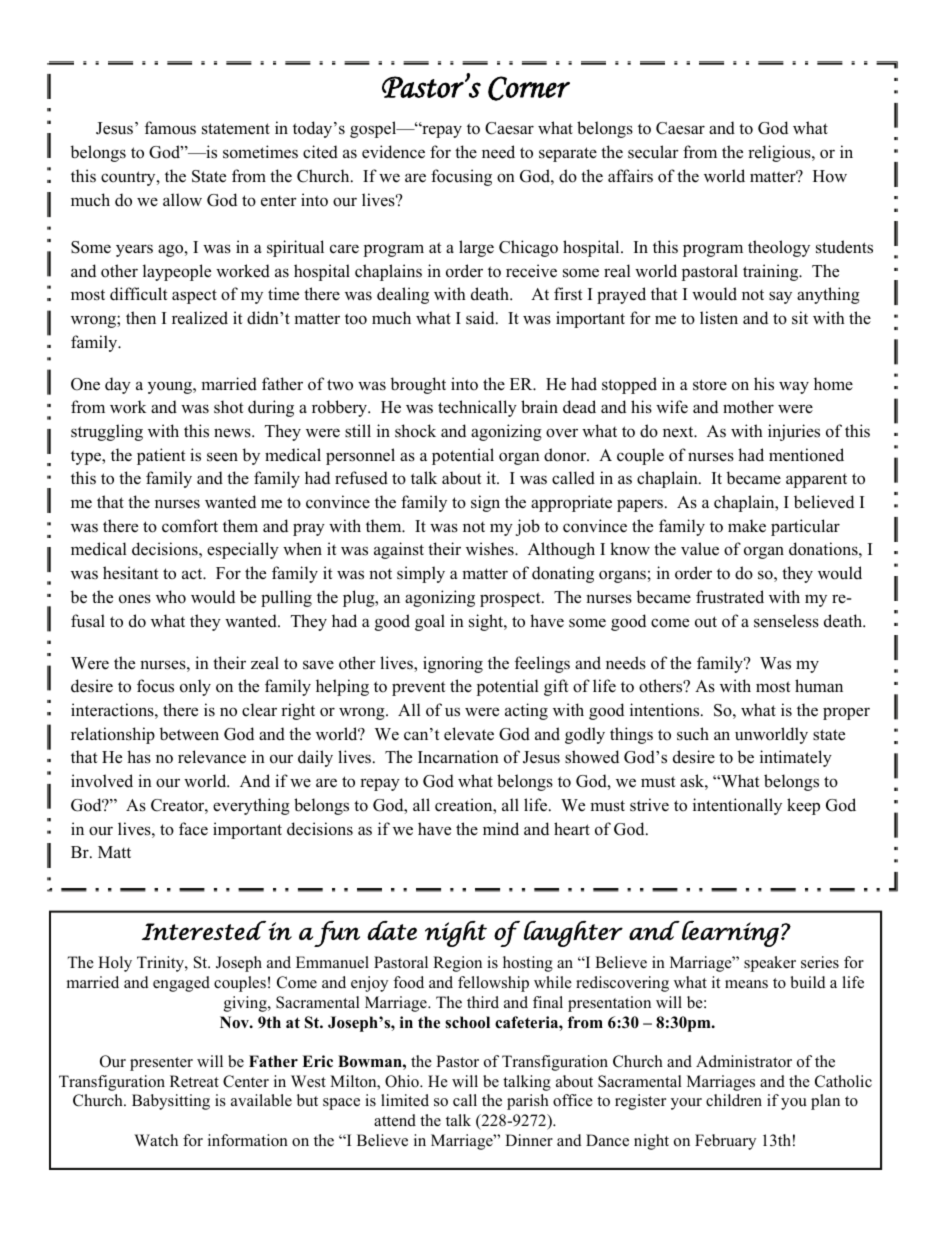  I want to click on famous, so click(170, 128).
